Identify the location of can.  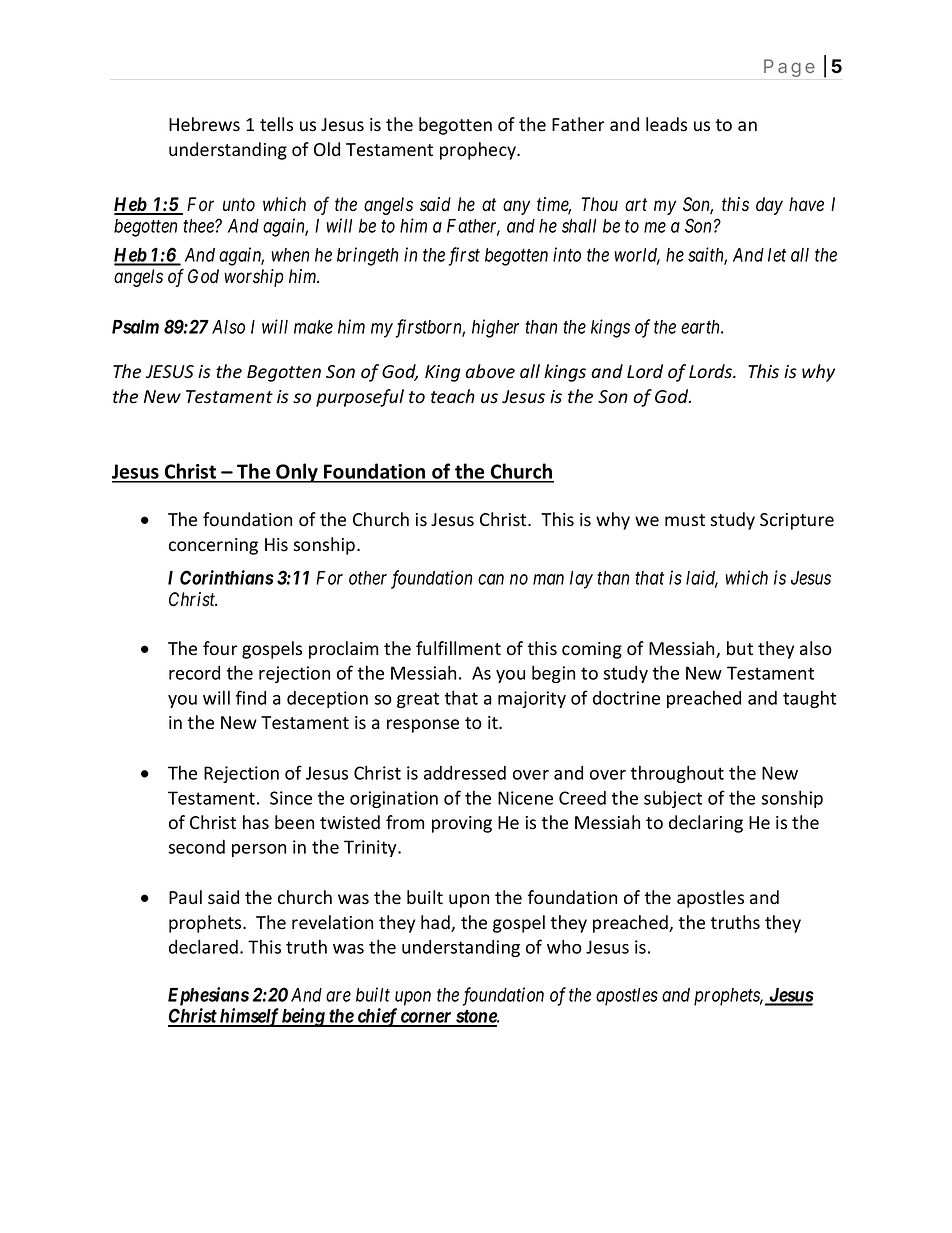
(491, 579).
